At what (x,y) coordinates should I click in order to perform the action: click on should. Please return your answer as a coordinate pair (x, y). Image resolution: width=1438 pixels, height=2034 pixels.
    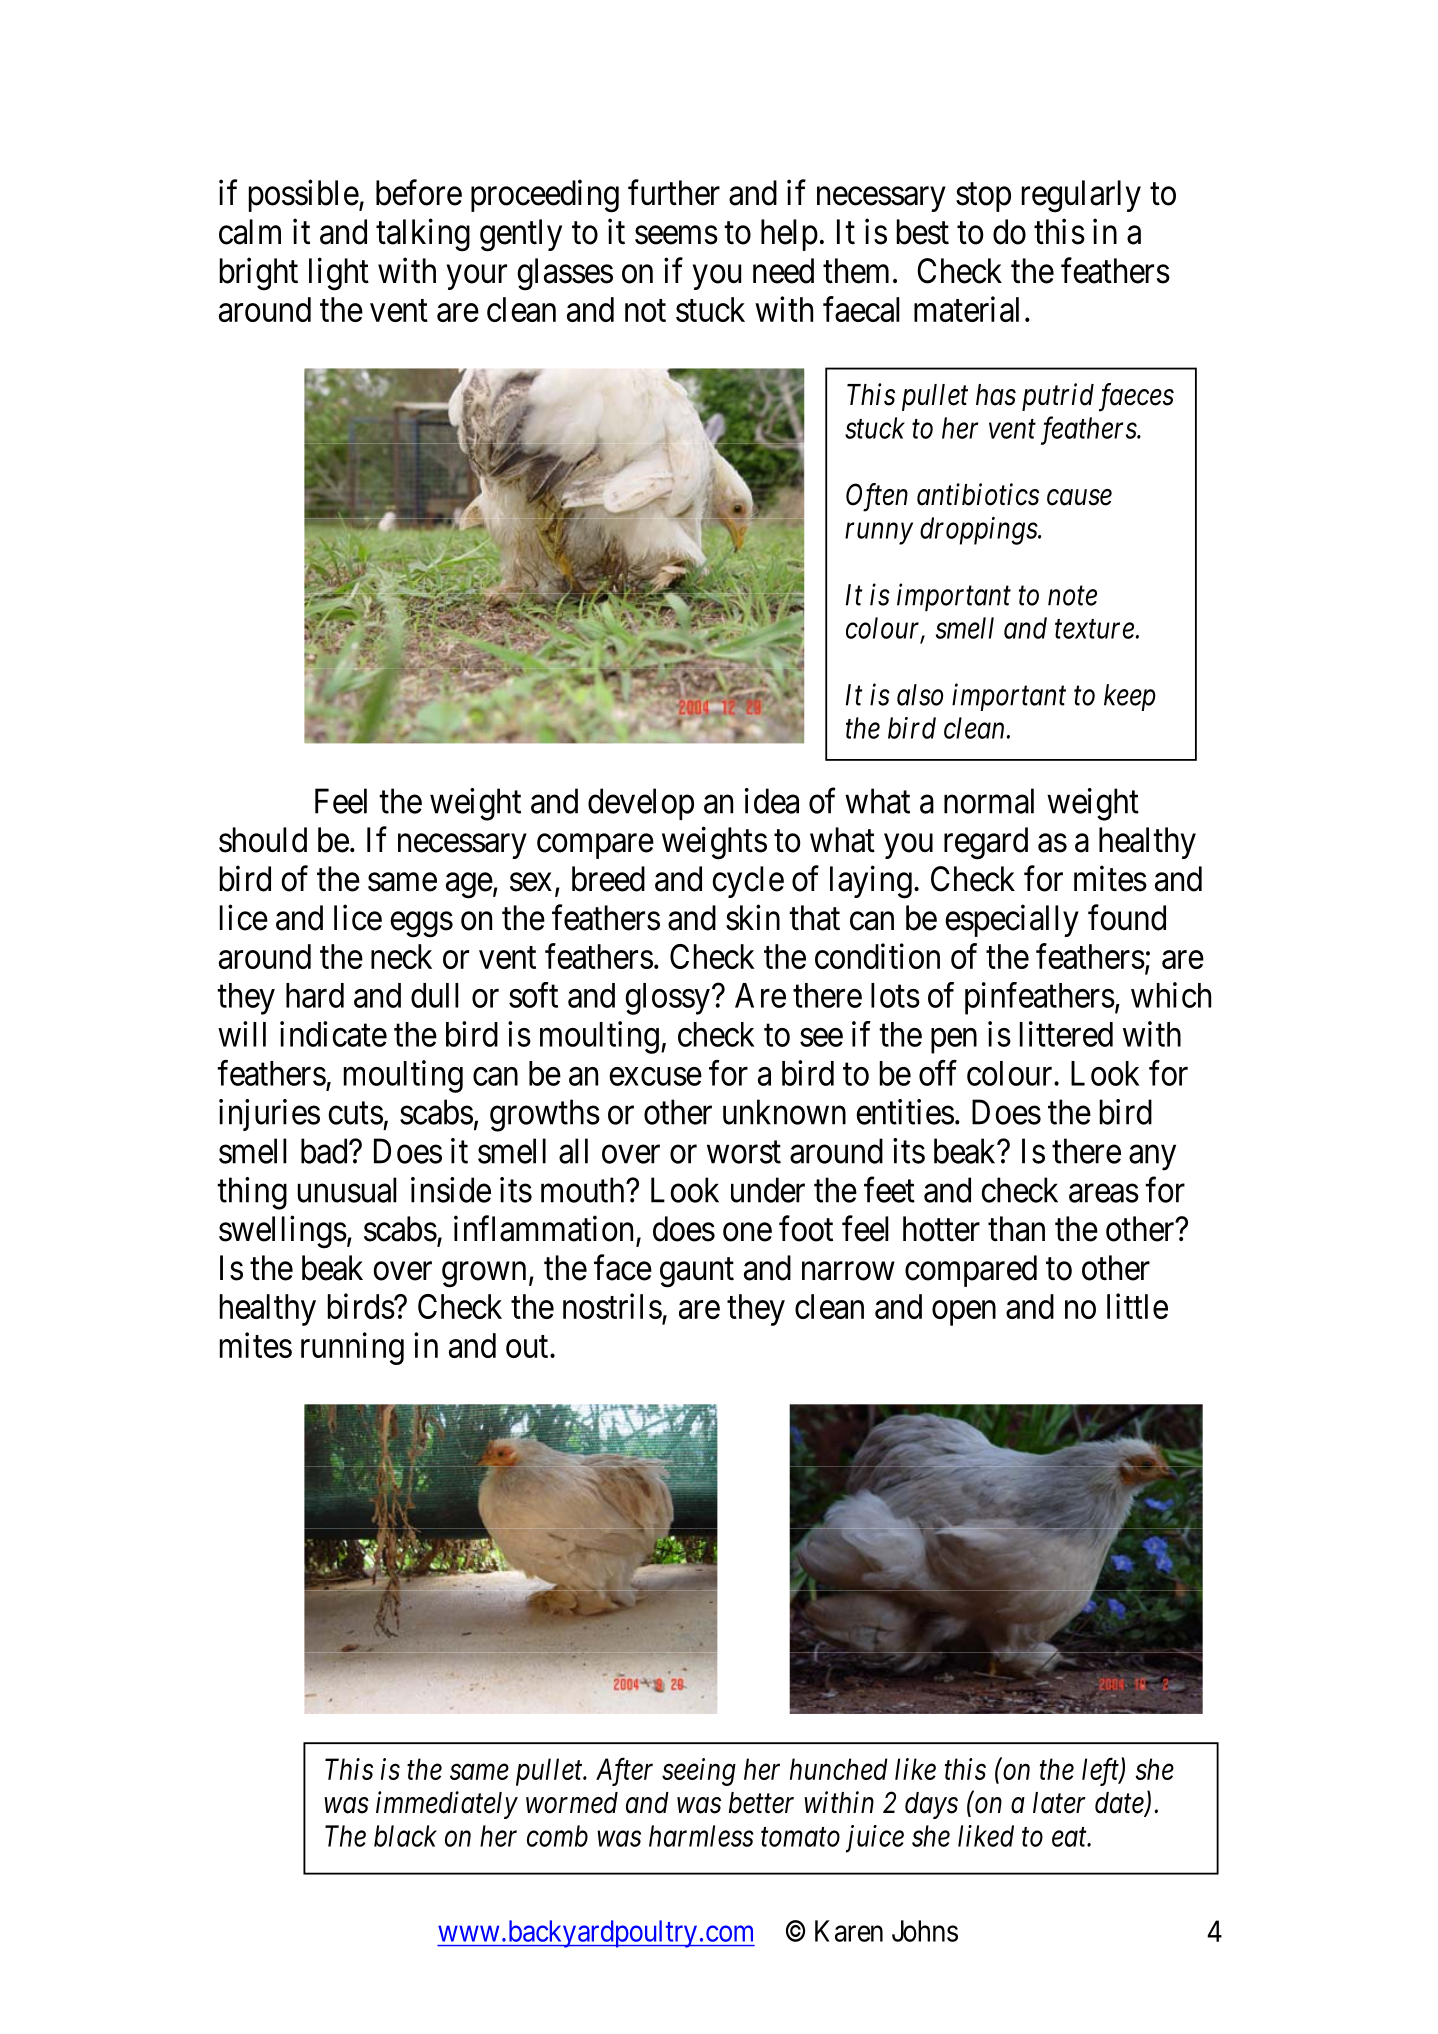
    Looking at the image, I should click on (263, 840).
